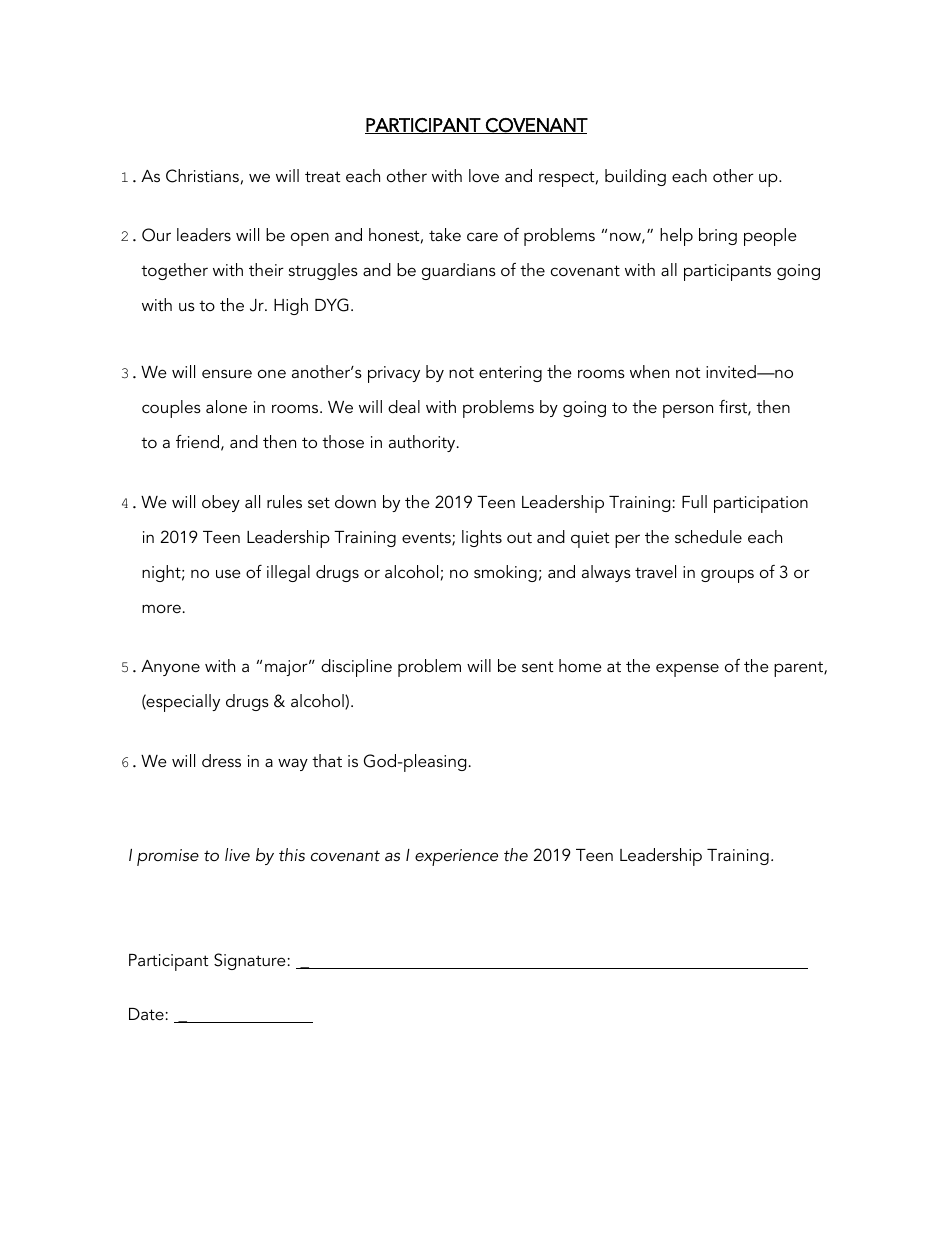  I want to click on groups, so click(727, 576).
